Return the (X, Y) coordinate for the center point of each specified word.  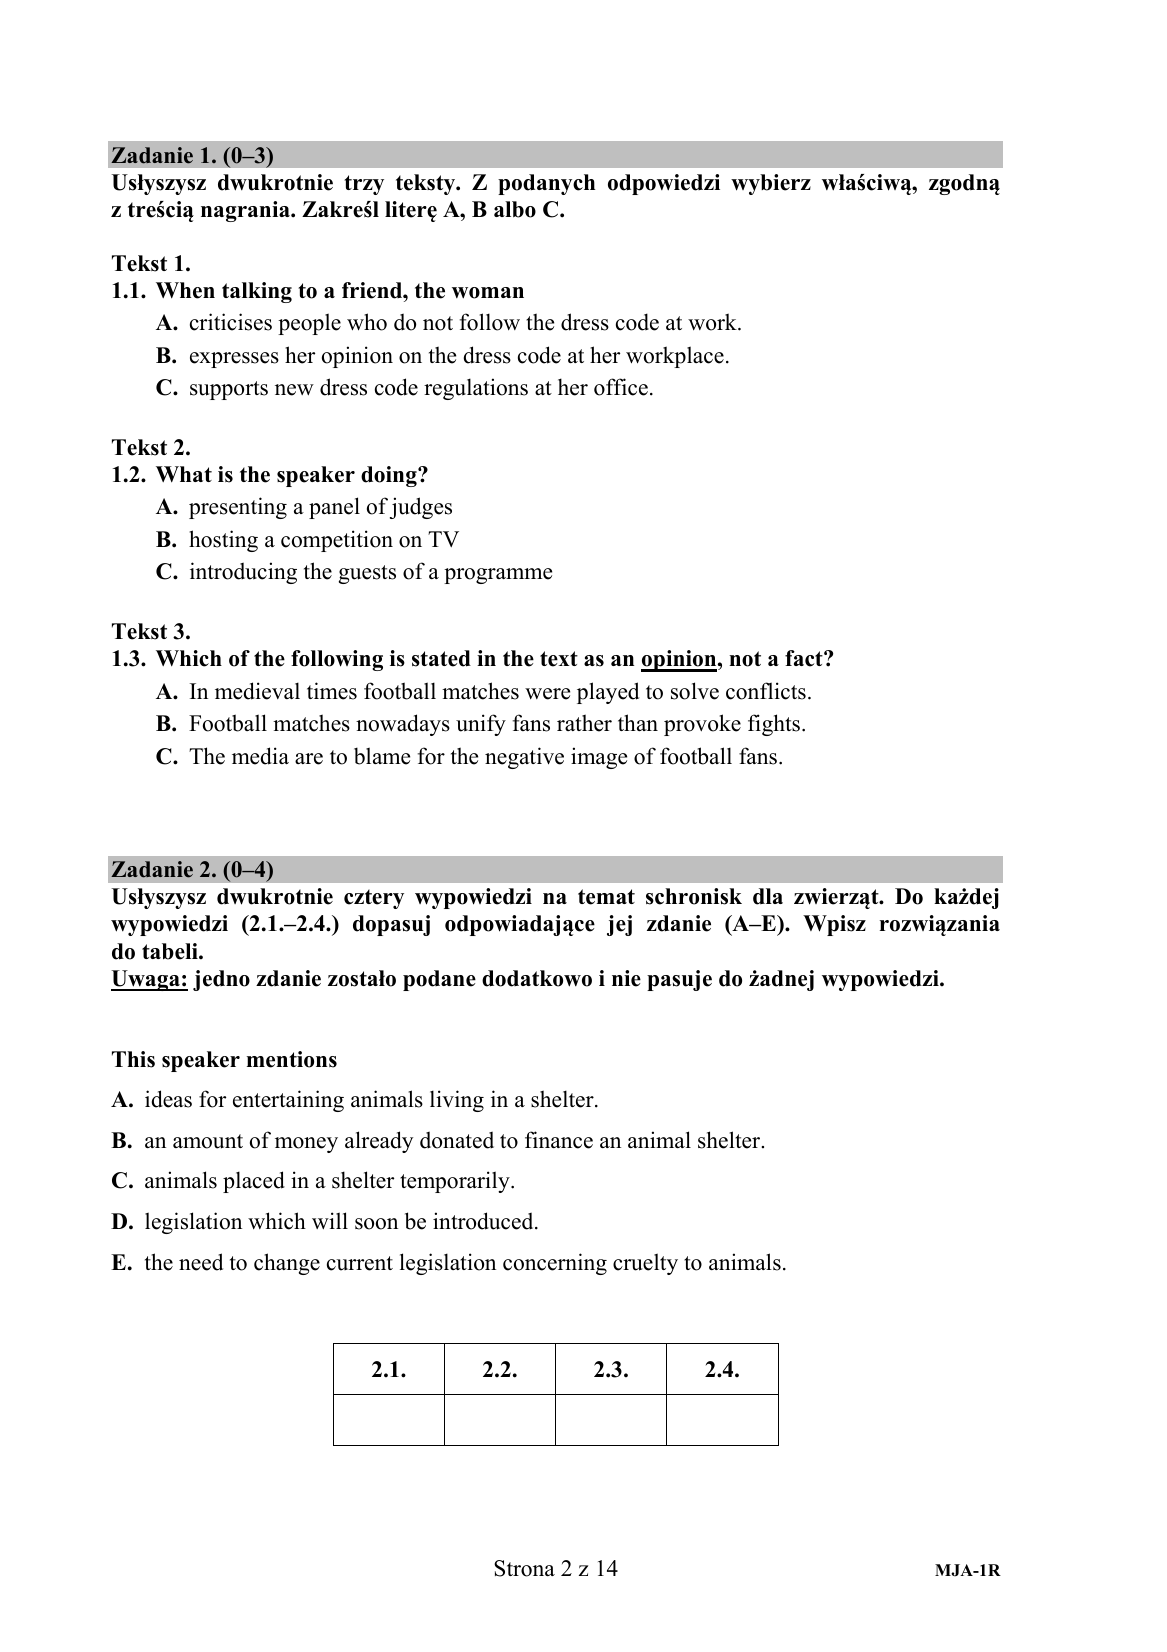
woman (488, 293)
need (201, 1262)
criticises (231, 322)
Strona (524, 1568)
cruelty (645, 1264)
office (621, 387)
